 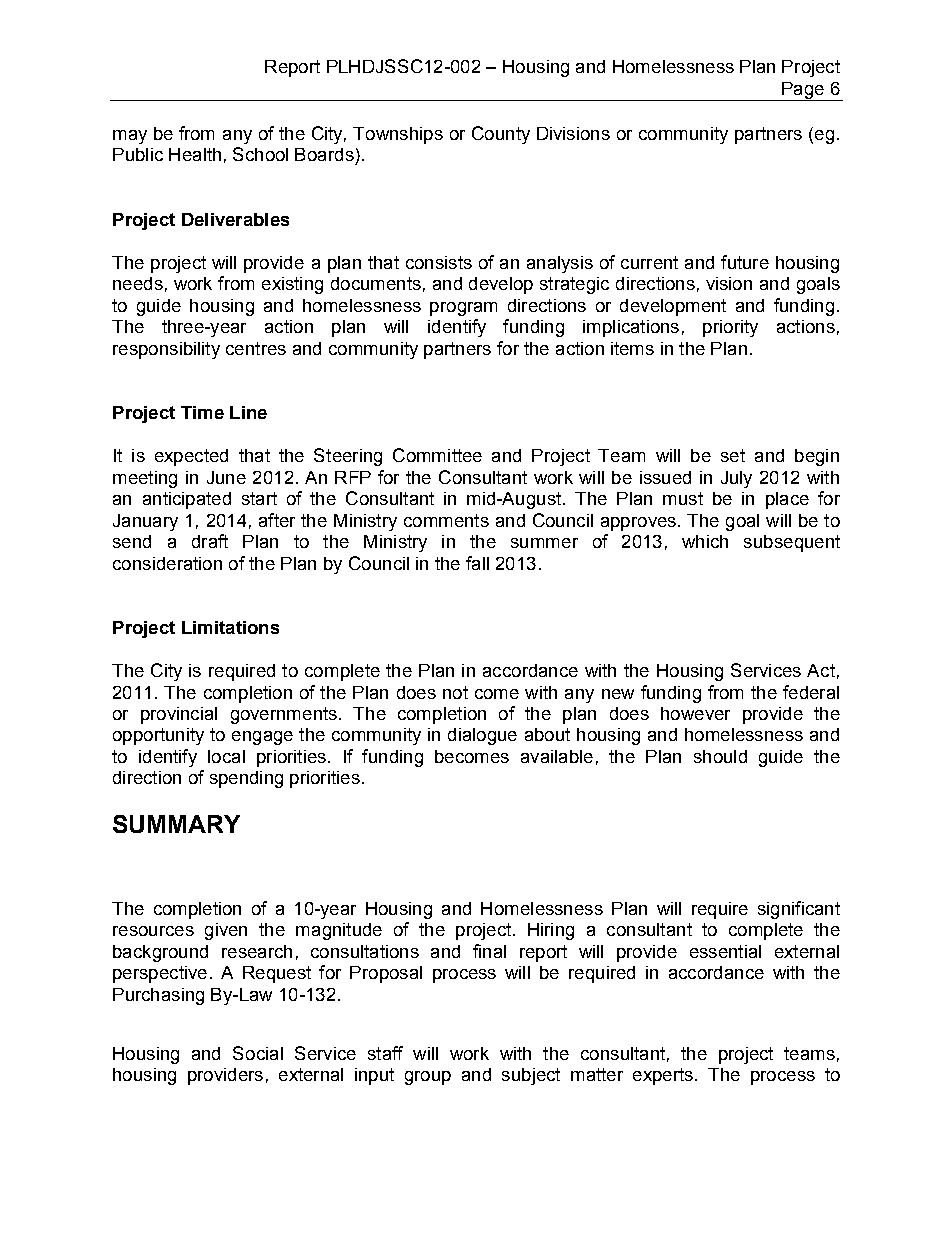 I want to click on SUMMARY, so click(x=176, y=824).
